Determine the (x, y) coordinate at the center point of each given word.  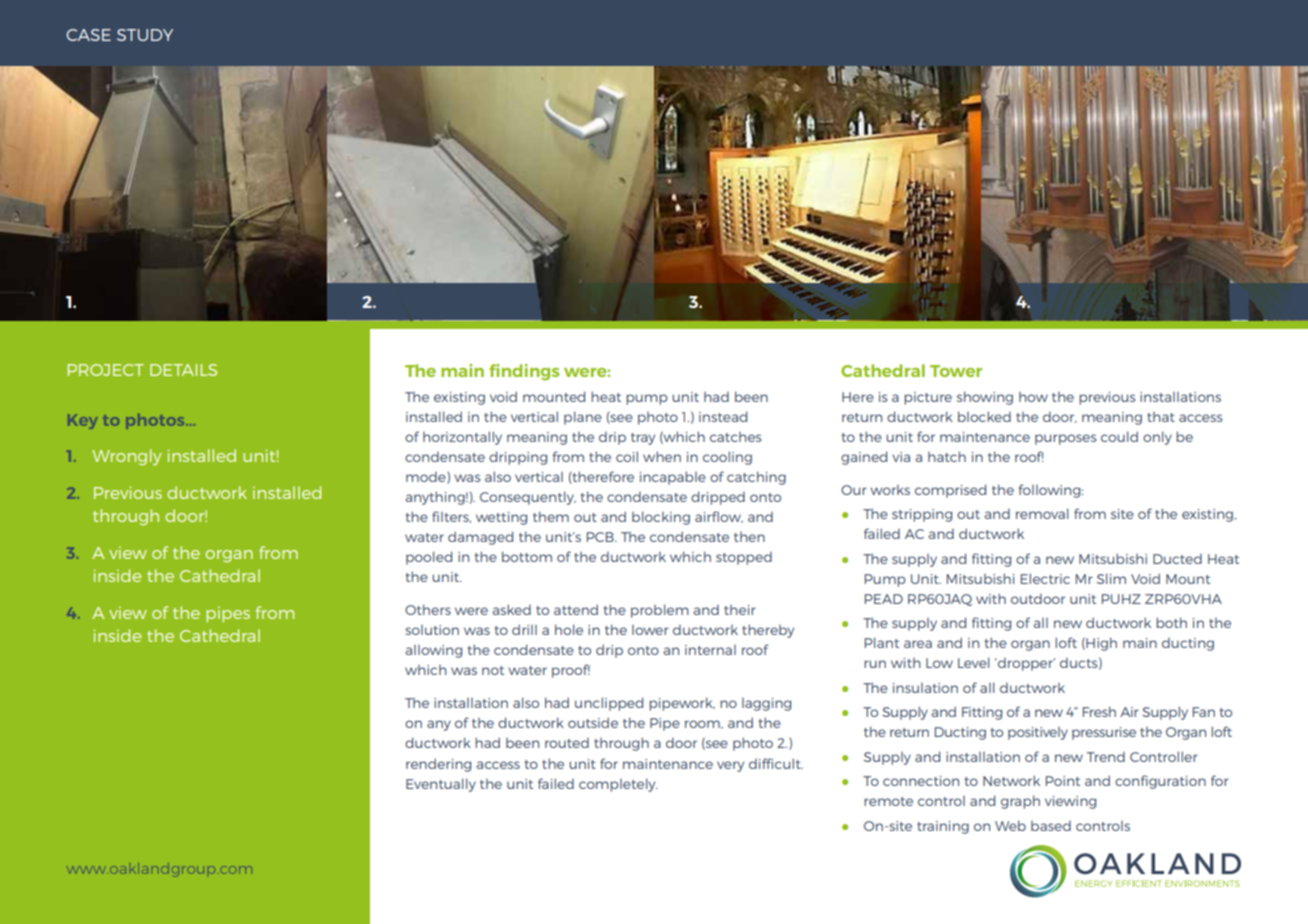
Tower (956, 371)
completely (618, 785)
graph (1020, 802)
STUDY (145, 35)
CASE (88, 35)
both (1171, 622)
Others (428, 609)
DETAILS (183, 370)
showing (985, 398)
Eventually (441, 785)
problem (660, 611)
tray (643, 439)
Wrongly (126, 457)
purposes (1065, 439)
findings (524, 372)
